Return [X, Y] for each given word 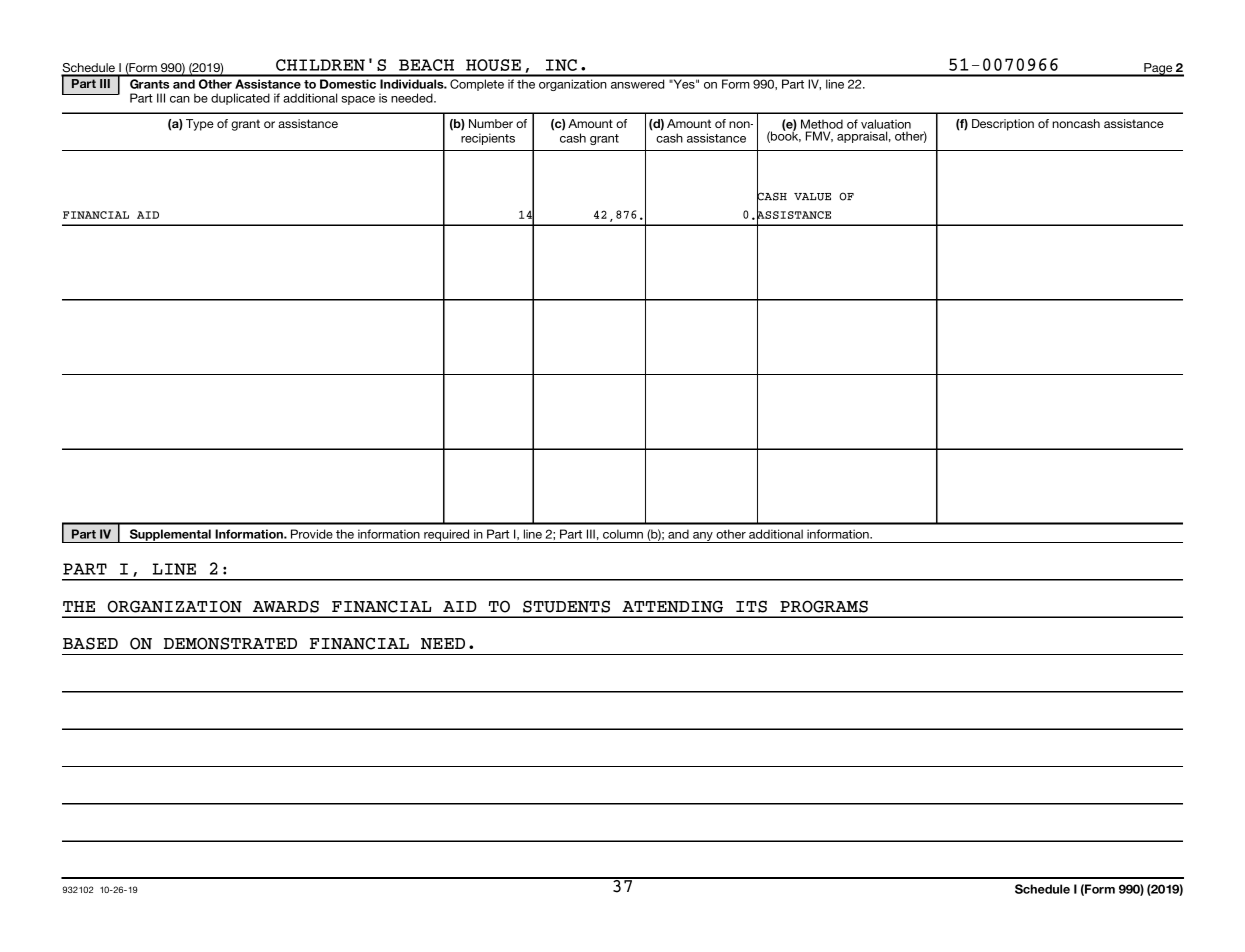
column [623, 534]
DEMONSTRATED [230, 643]
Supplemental [170, 536]
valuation [886, 124]
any [703, 537]
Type [200, 125]
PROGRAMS [824, 606]
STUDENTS [566, 606]
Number [491, 123]
